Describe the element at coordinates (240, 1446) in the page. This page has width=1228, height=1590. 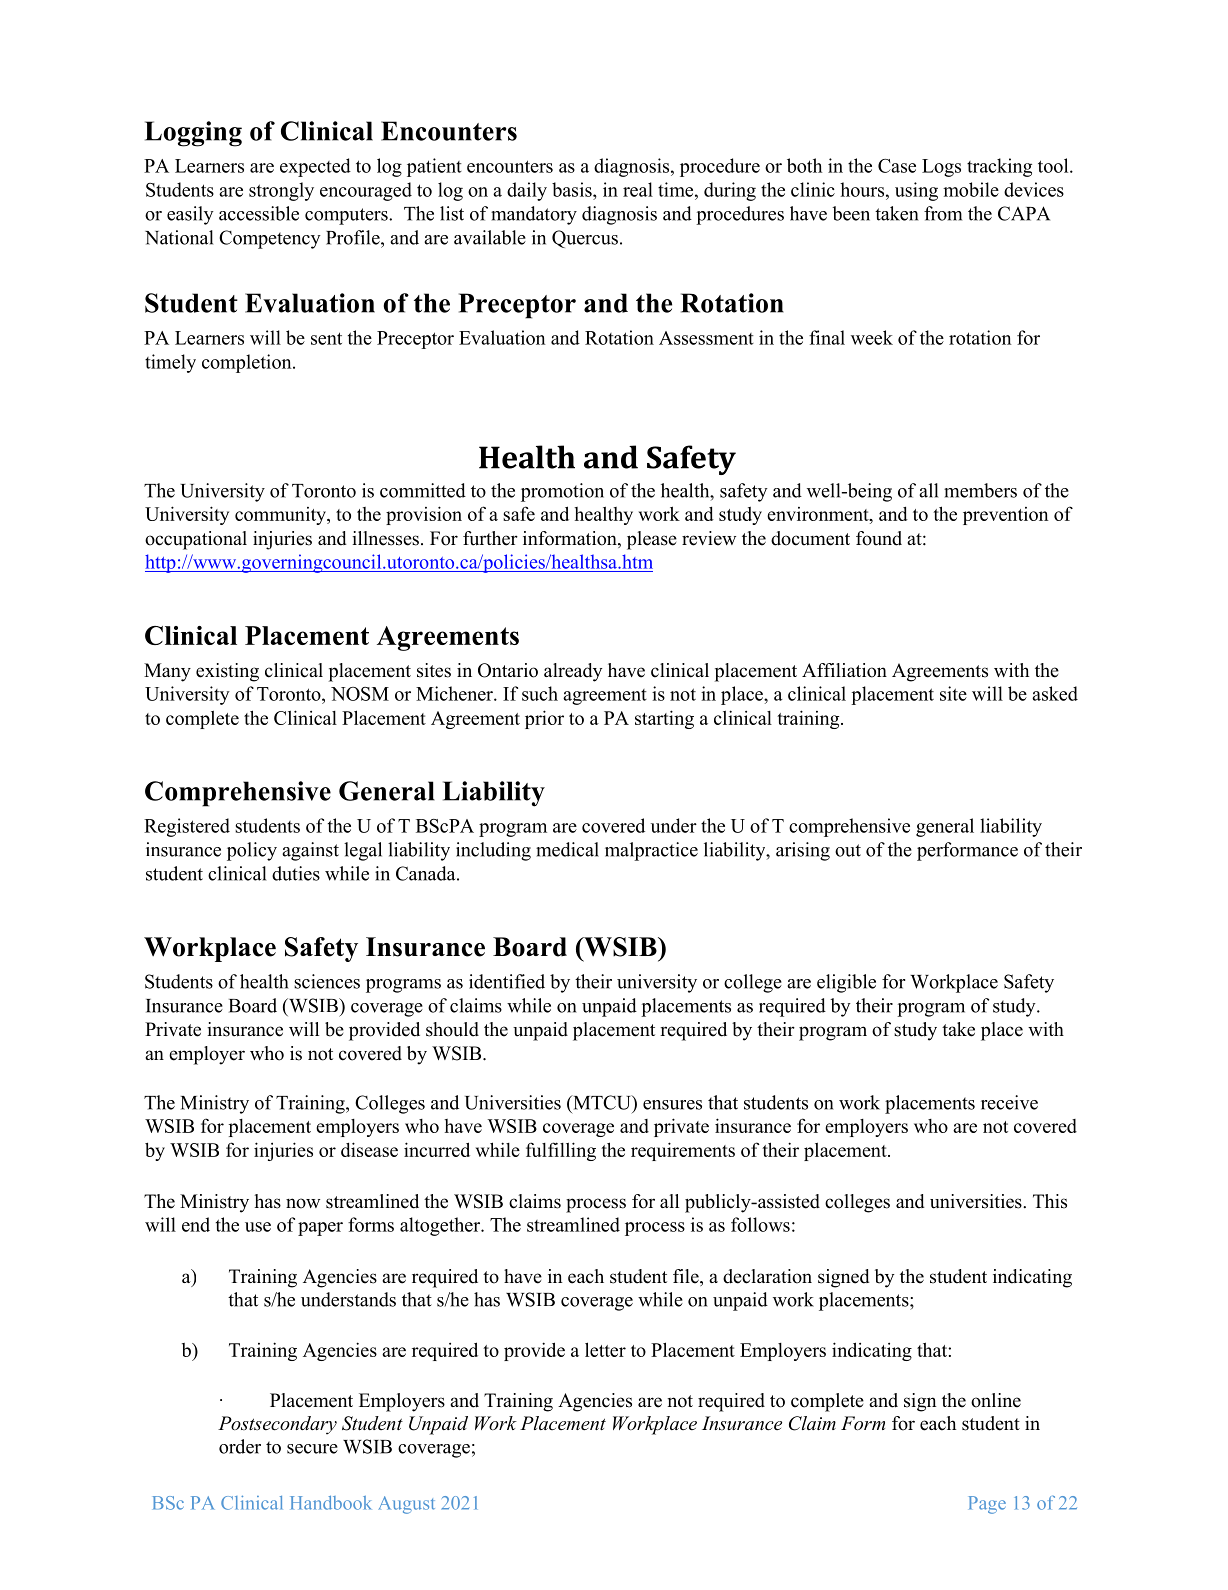
I see `order` at that location.
